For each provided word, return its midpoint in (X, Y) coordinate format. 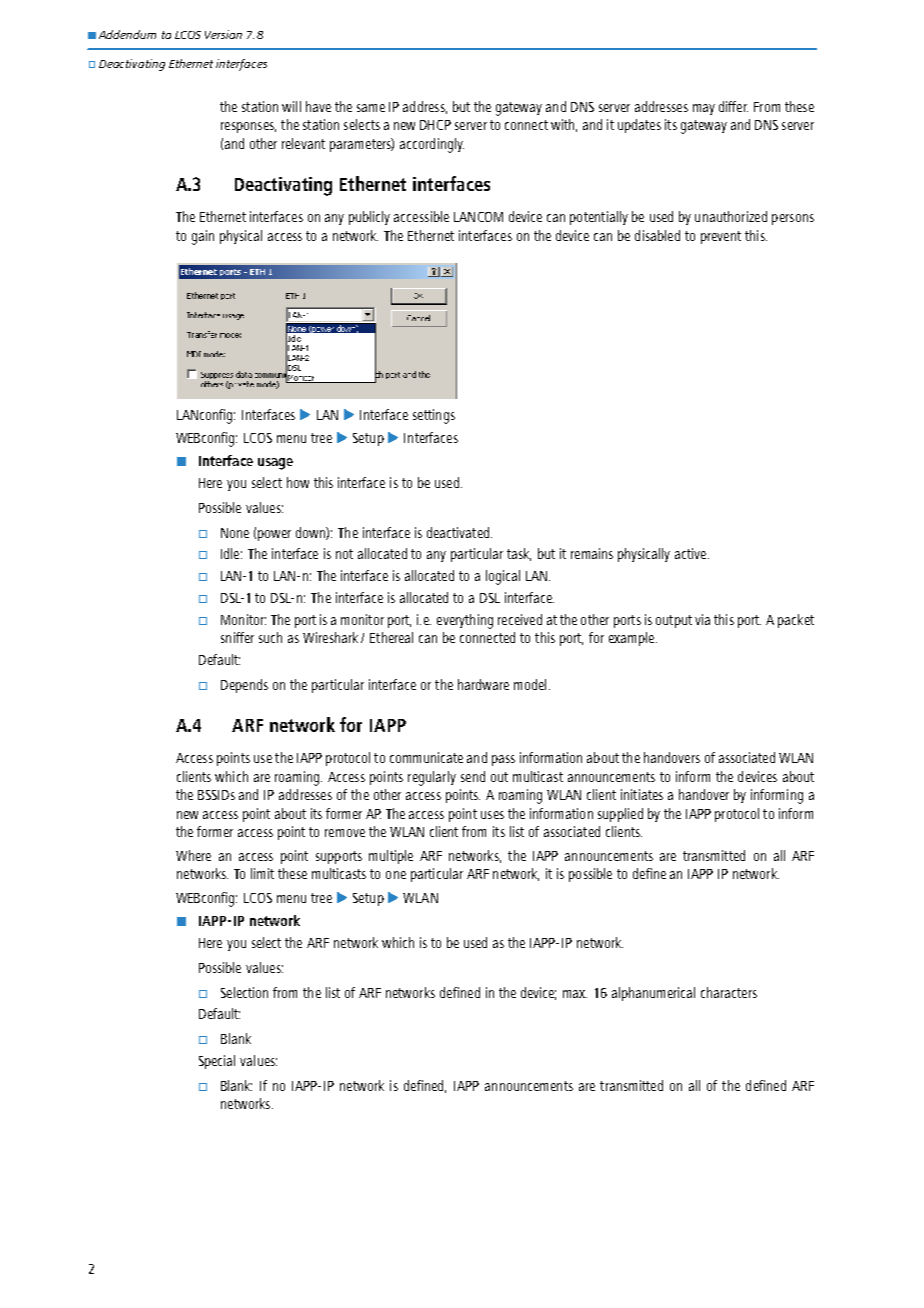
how (298, 482)
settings (434, 416)
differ (733, 106)
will (291, 106)
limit (262, 873)
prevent (721, 237)
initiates (642, 794)
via (702, 619)
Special (217, 1062)
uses (492, 815)
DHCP (435, 125)
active (692, 553)
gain (203, 237)
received (520, 619)
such (270, 637)
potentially (599, 218)
